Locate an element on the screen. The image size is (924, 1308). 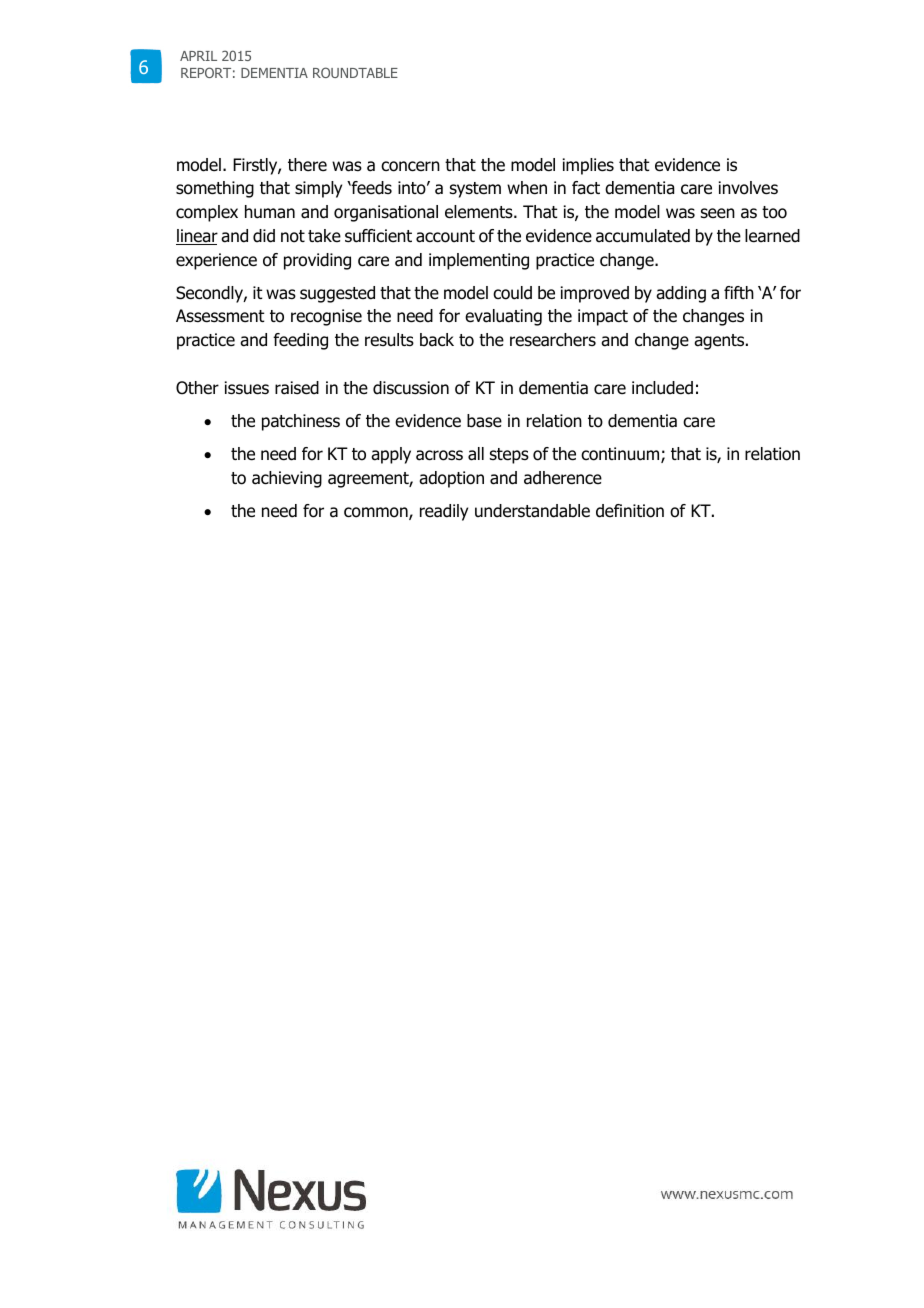
readily is located at coordinates (444, 512).
